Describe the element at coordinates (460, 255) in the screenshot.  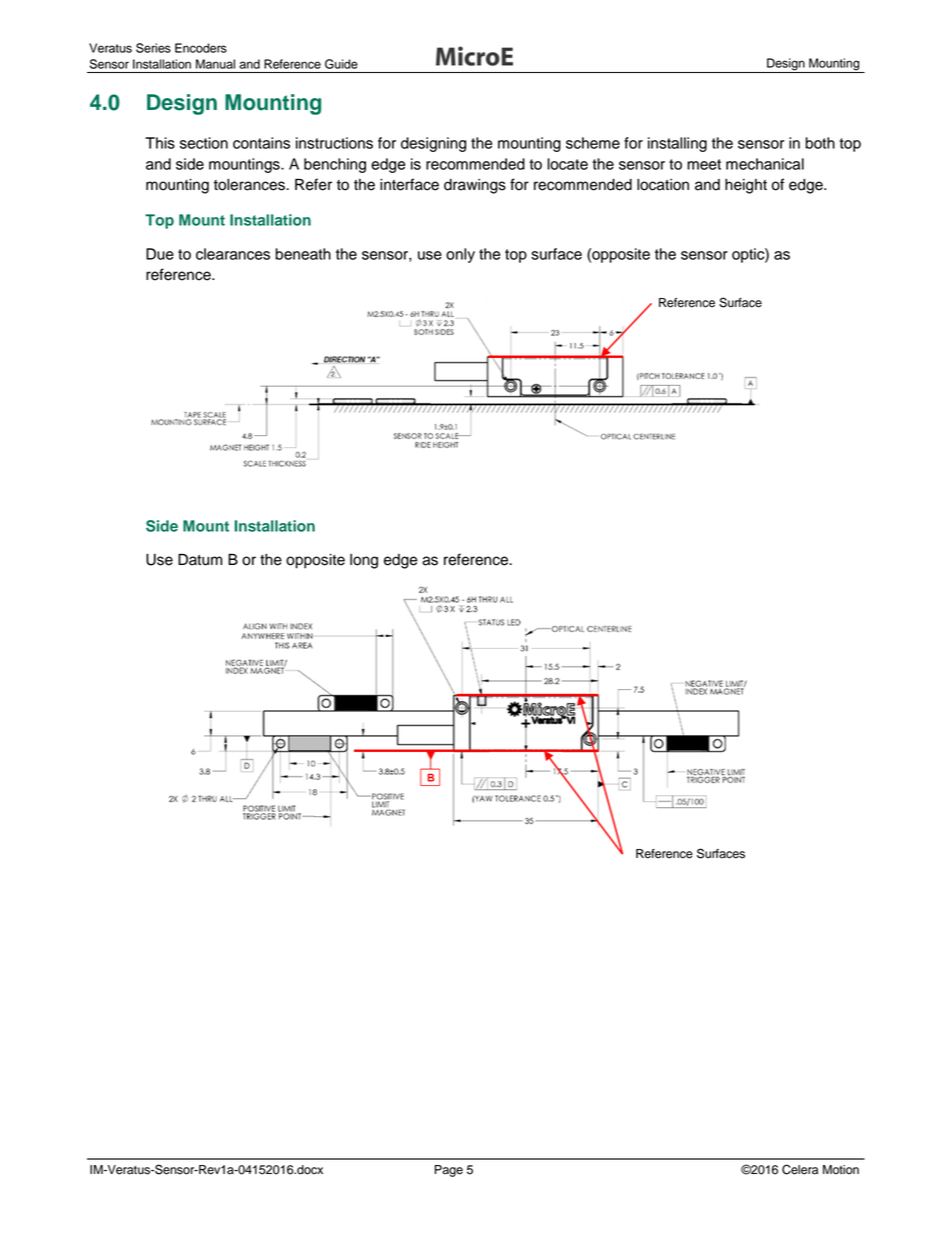
I see `only` at that location.
